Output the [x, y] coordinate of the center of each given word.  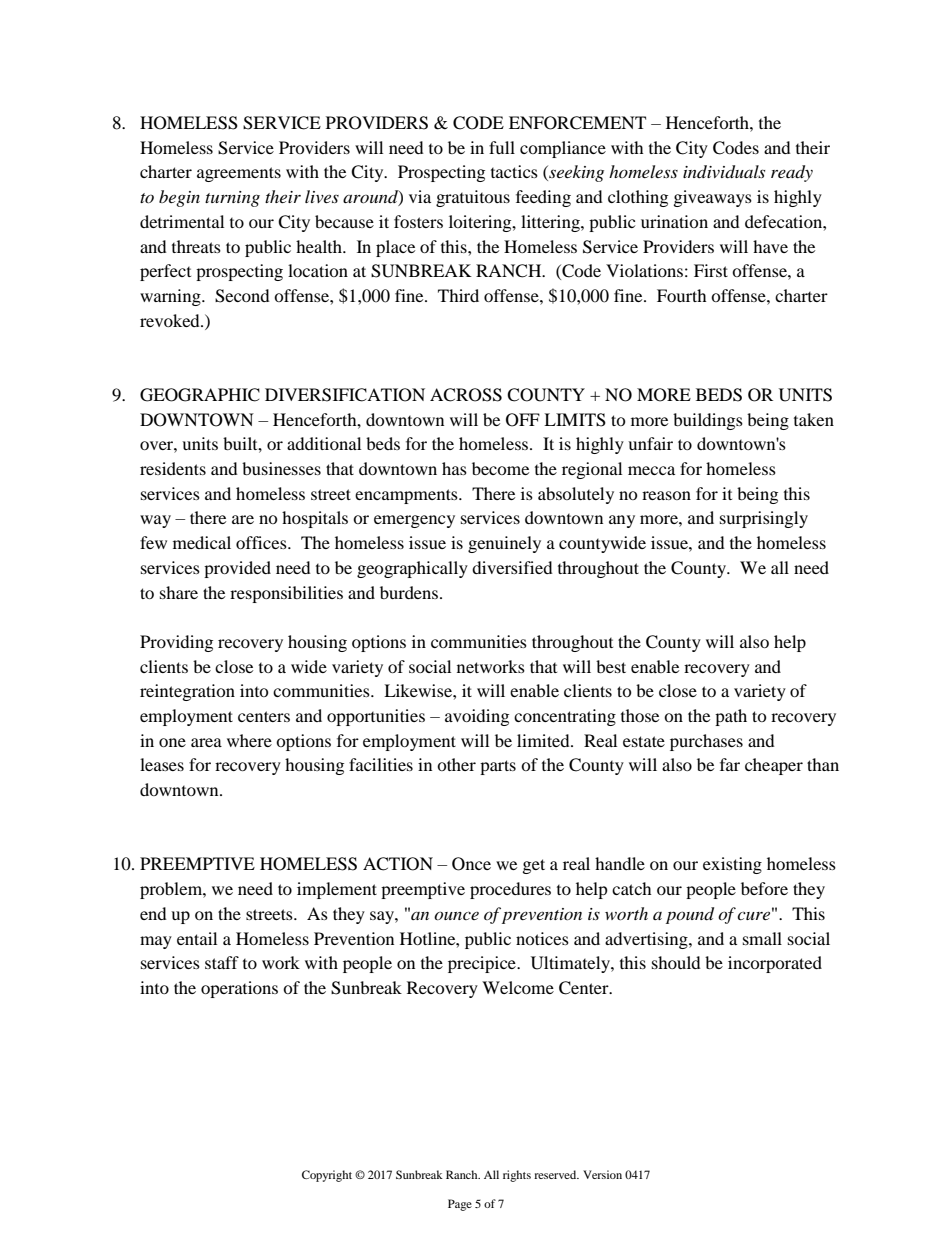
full [502, 147]
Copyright [327, 1176]
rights [517, 1176]
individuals [724, 172]
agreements [239, 174]
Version [602, 1174]
